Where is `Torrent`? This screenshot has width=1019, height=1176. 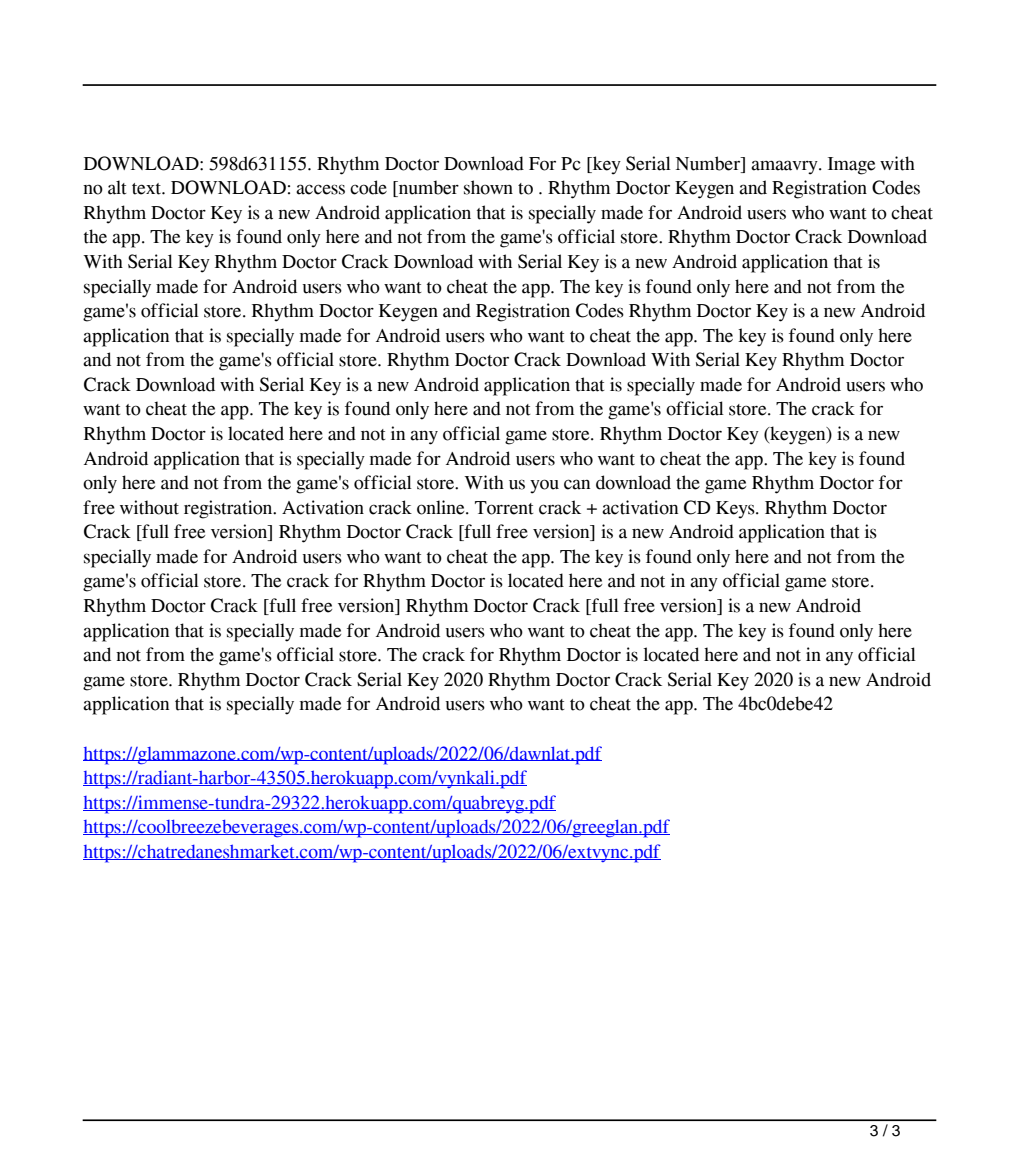
Torrent is located at coordinates (504, 508).
